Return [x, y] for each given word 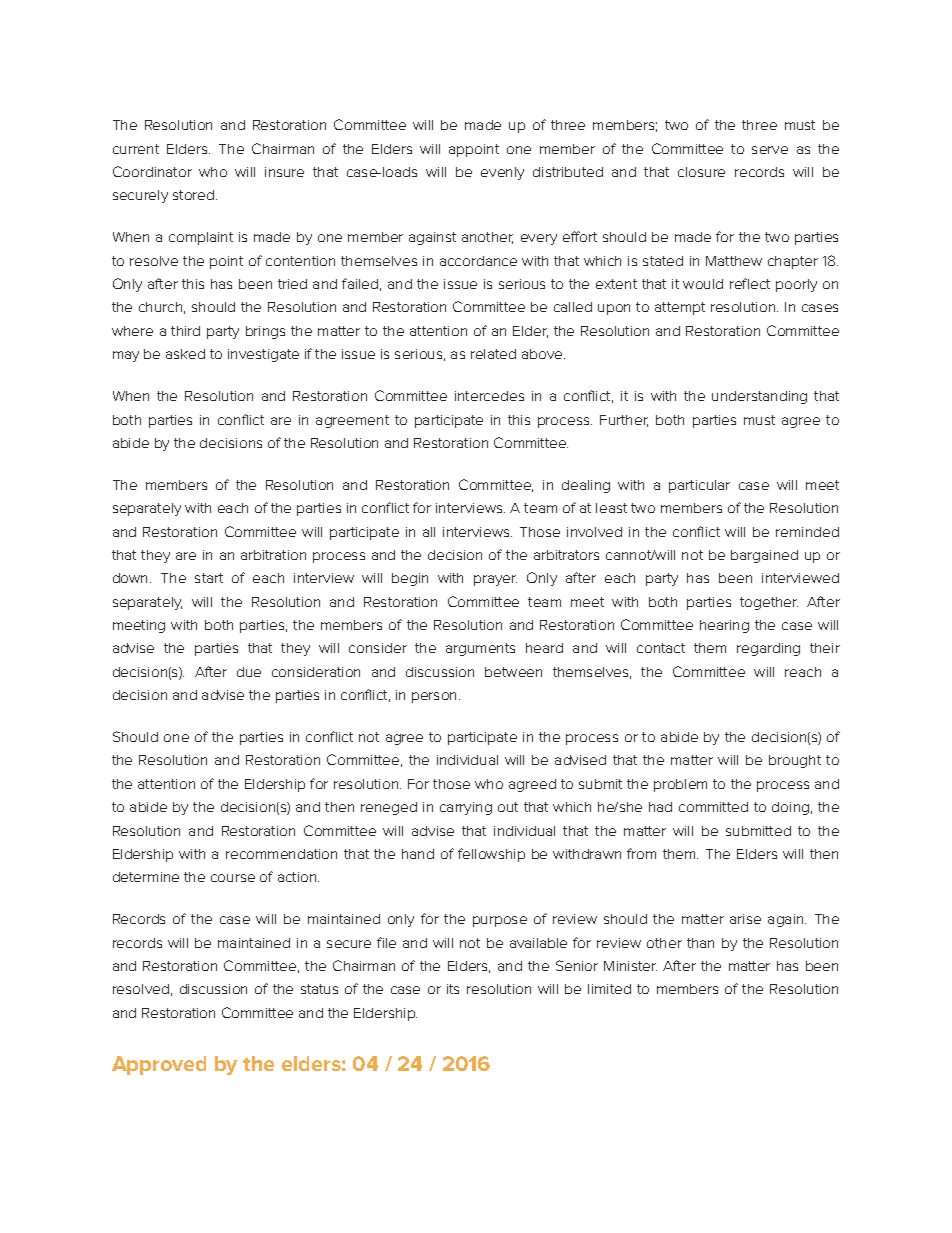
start [209, 578]
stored [195, 195]
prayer [495, 580]
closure [701, 172]
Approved [159, 1065]
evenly [502, 173]
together [769, 603]
